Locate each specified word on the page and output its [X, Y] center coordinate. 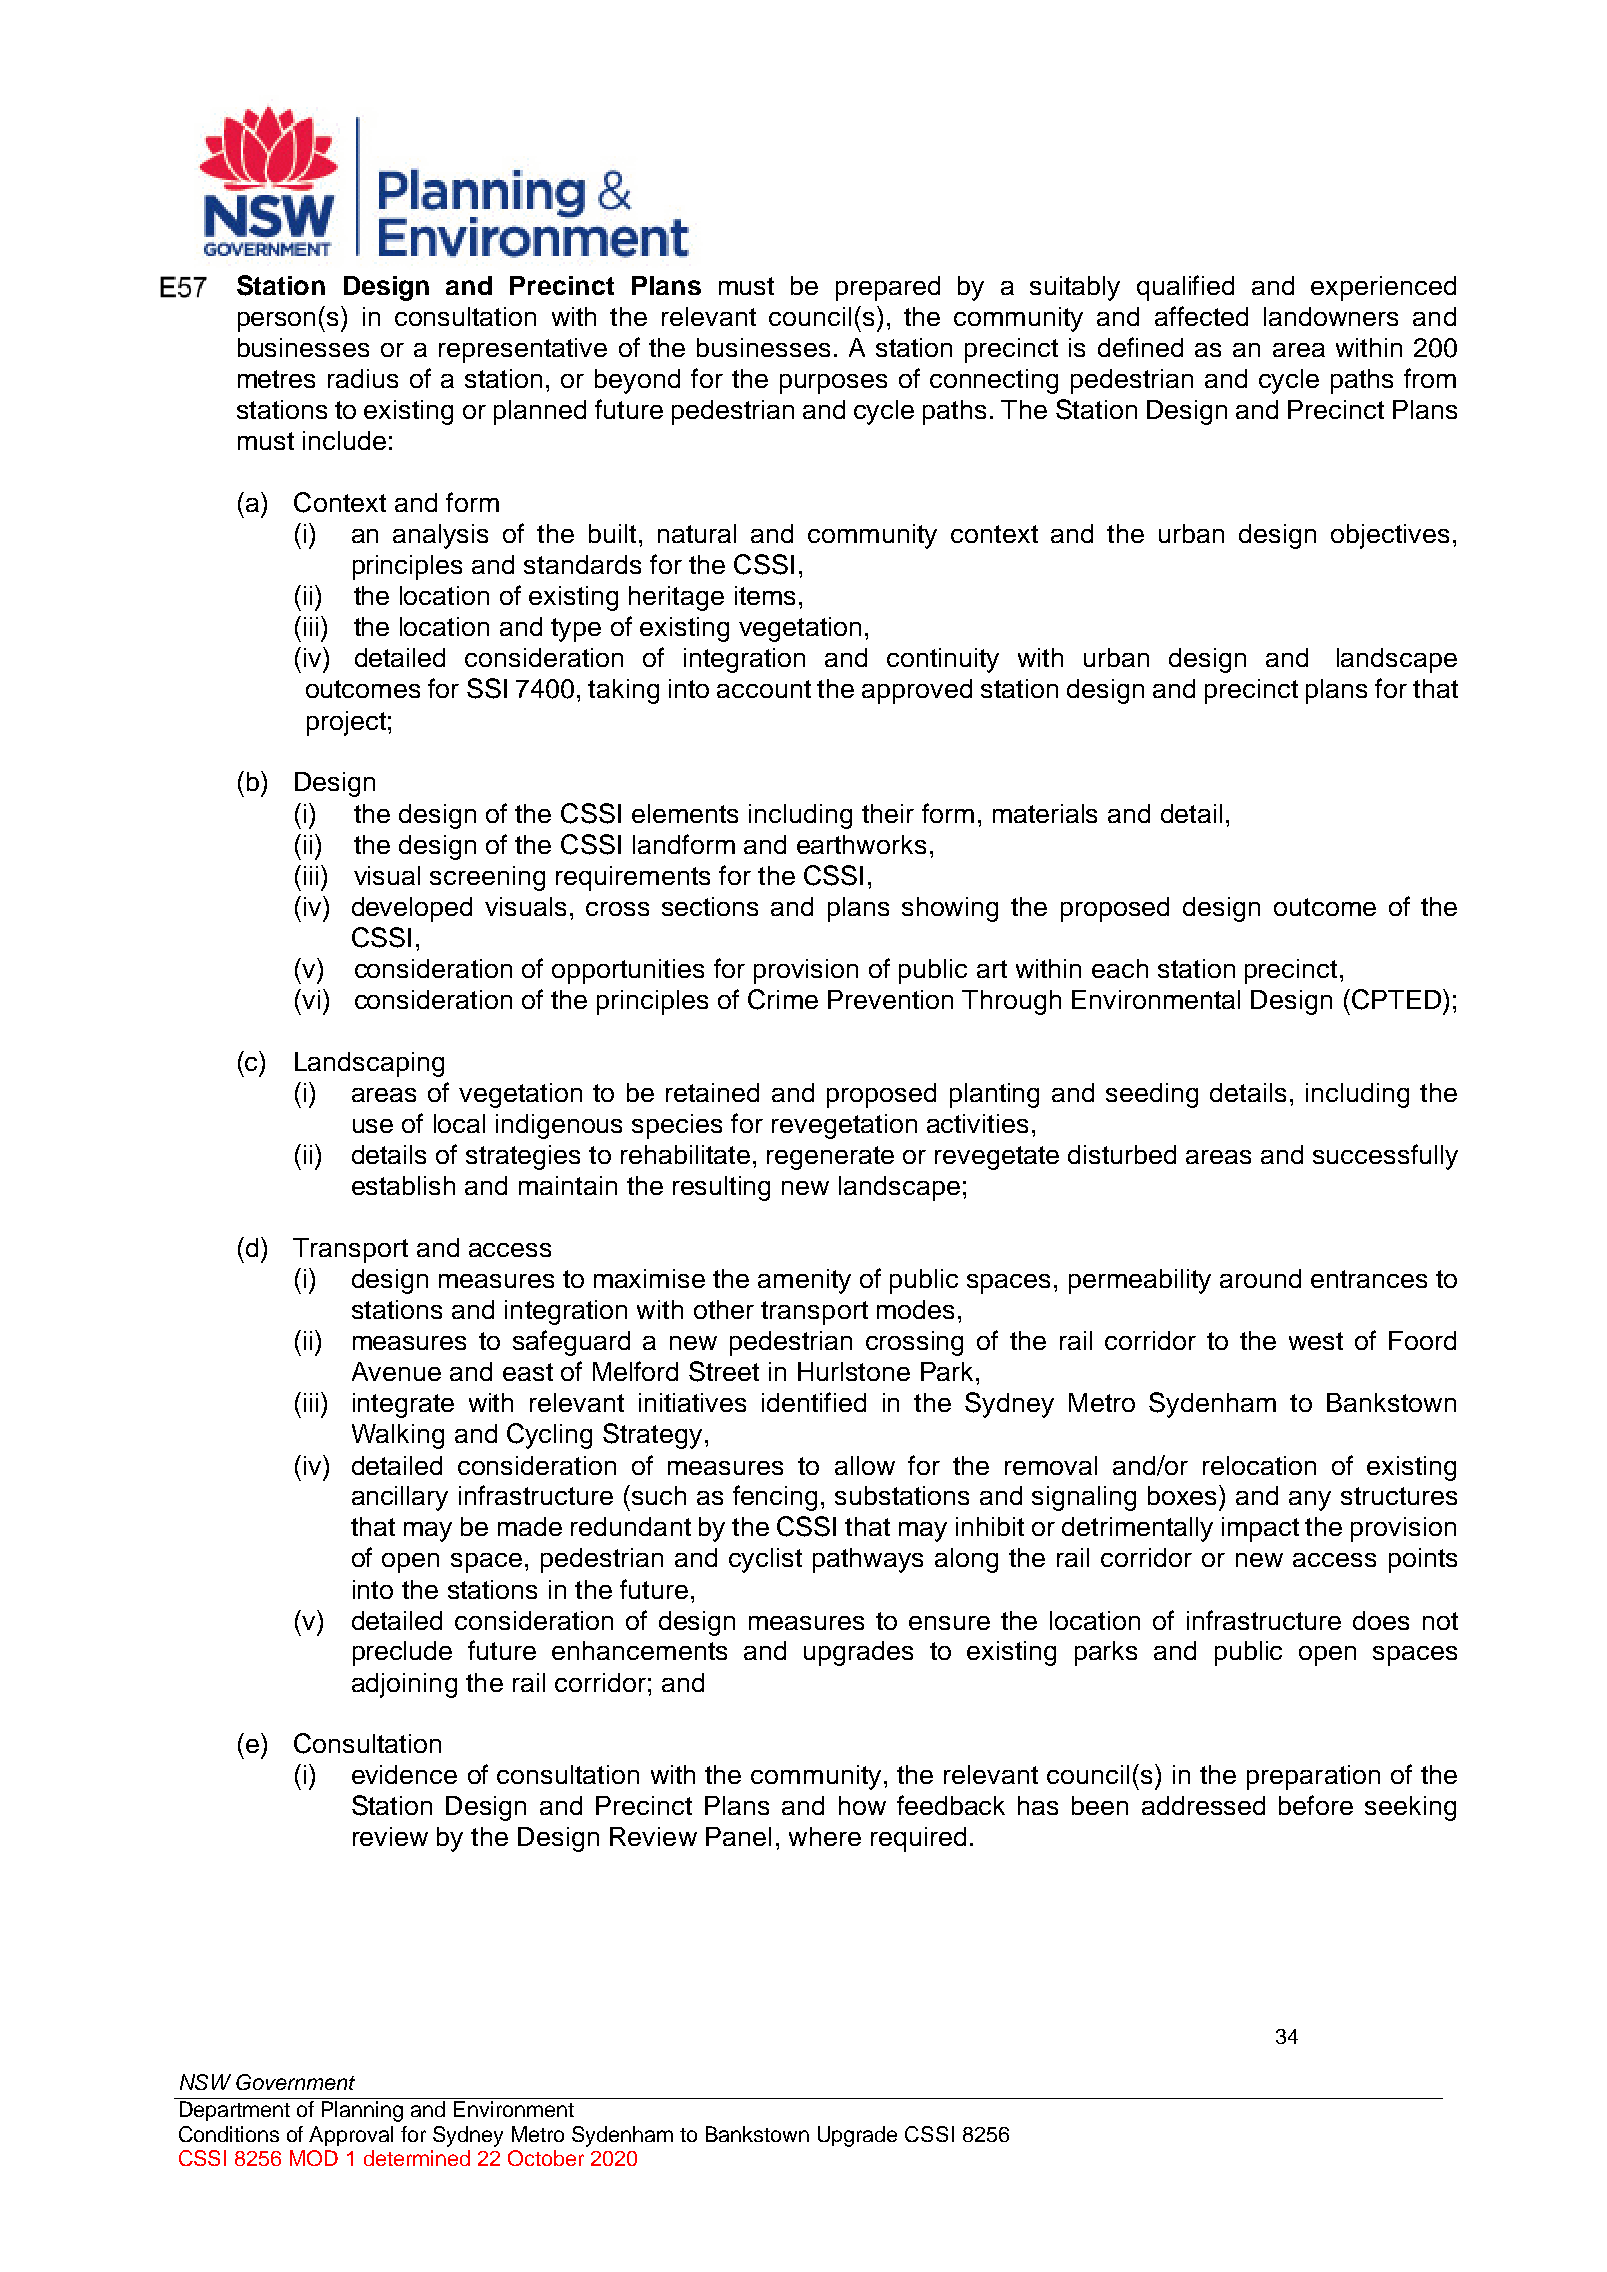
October [546, 2158]
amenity [804, 1281]
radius [363, 378]
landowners [1331, 316]
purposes [833, 384]
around [1260, 1278]
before [1316, 1805]
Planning [362, 2111]
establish [403, 1185]
